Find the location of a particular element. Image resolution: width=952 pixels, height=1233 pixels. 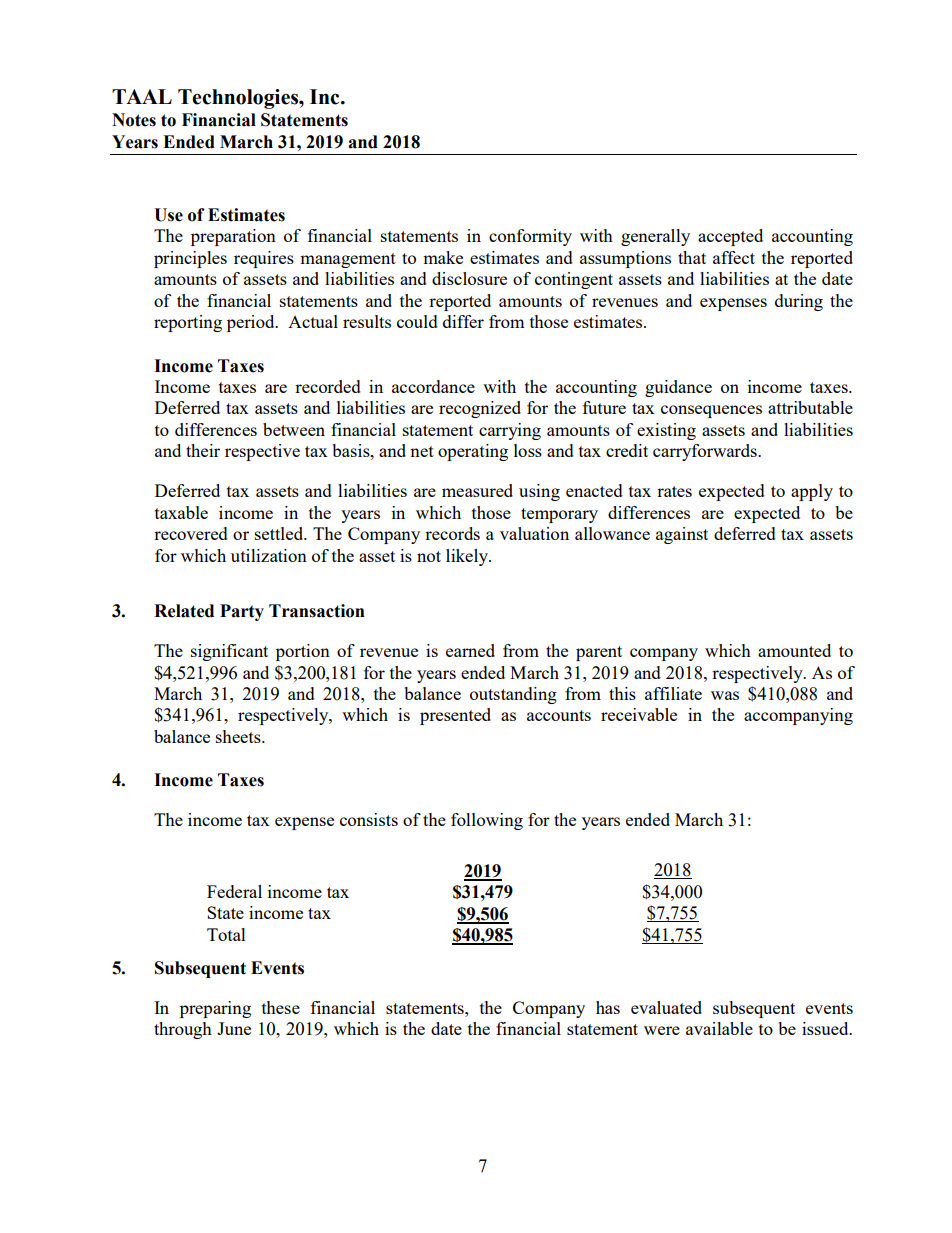

preparing is located at coordinates (215, 1009).
